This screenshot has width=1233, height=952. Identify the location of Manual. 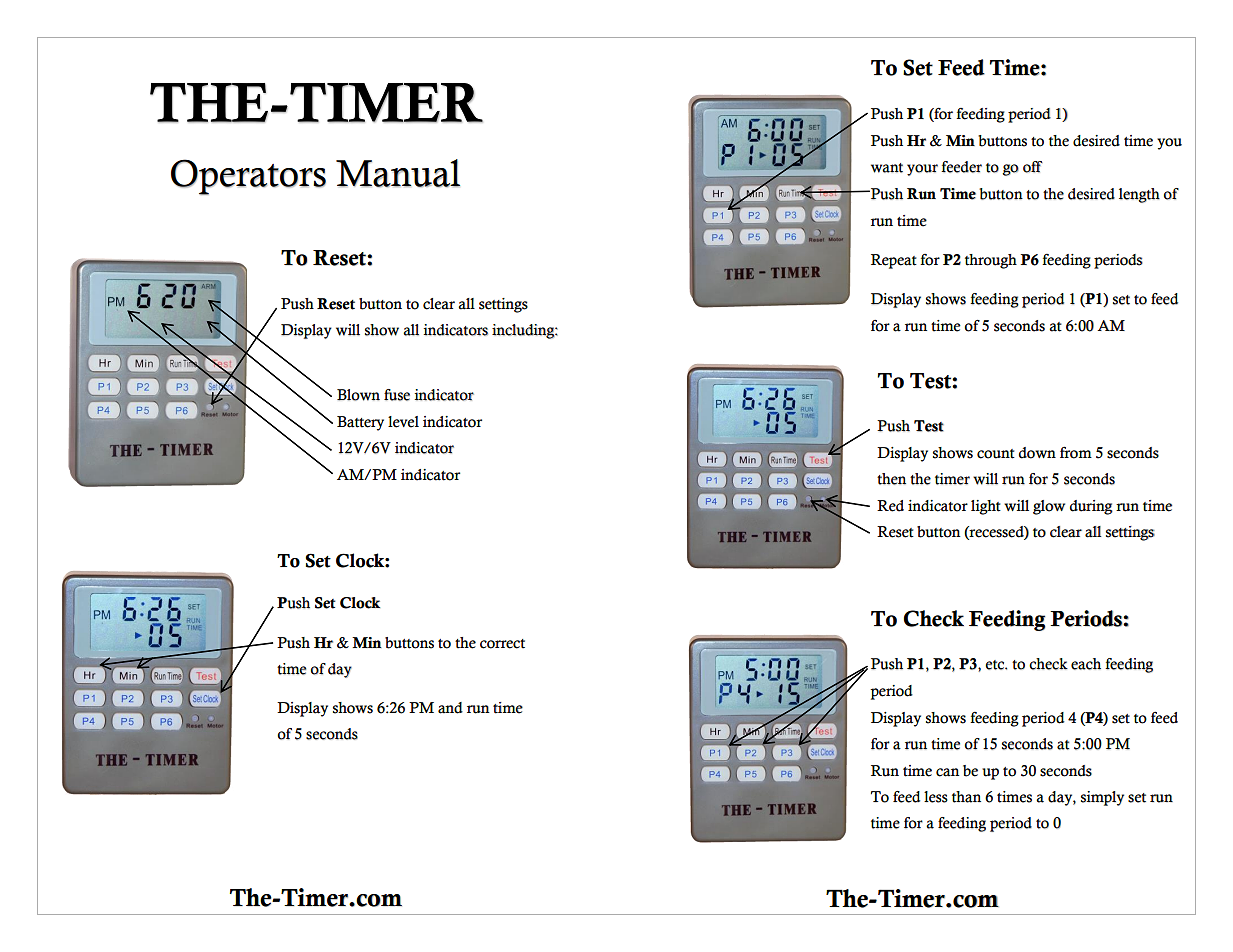
(398, 173).
